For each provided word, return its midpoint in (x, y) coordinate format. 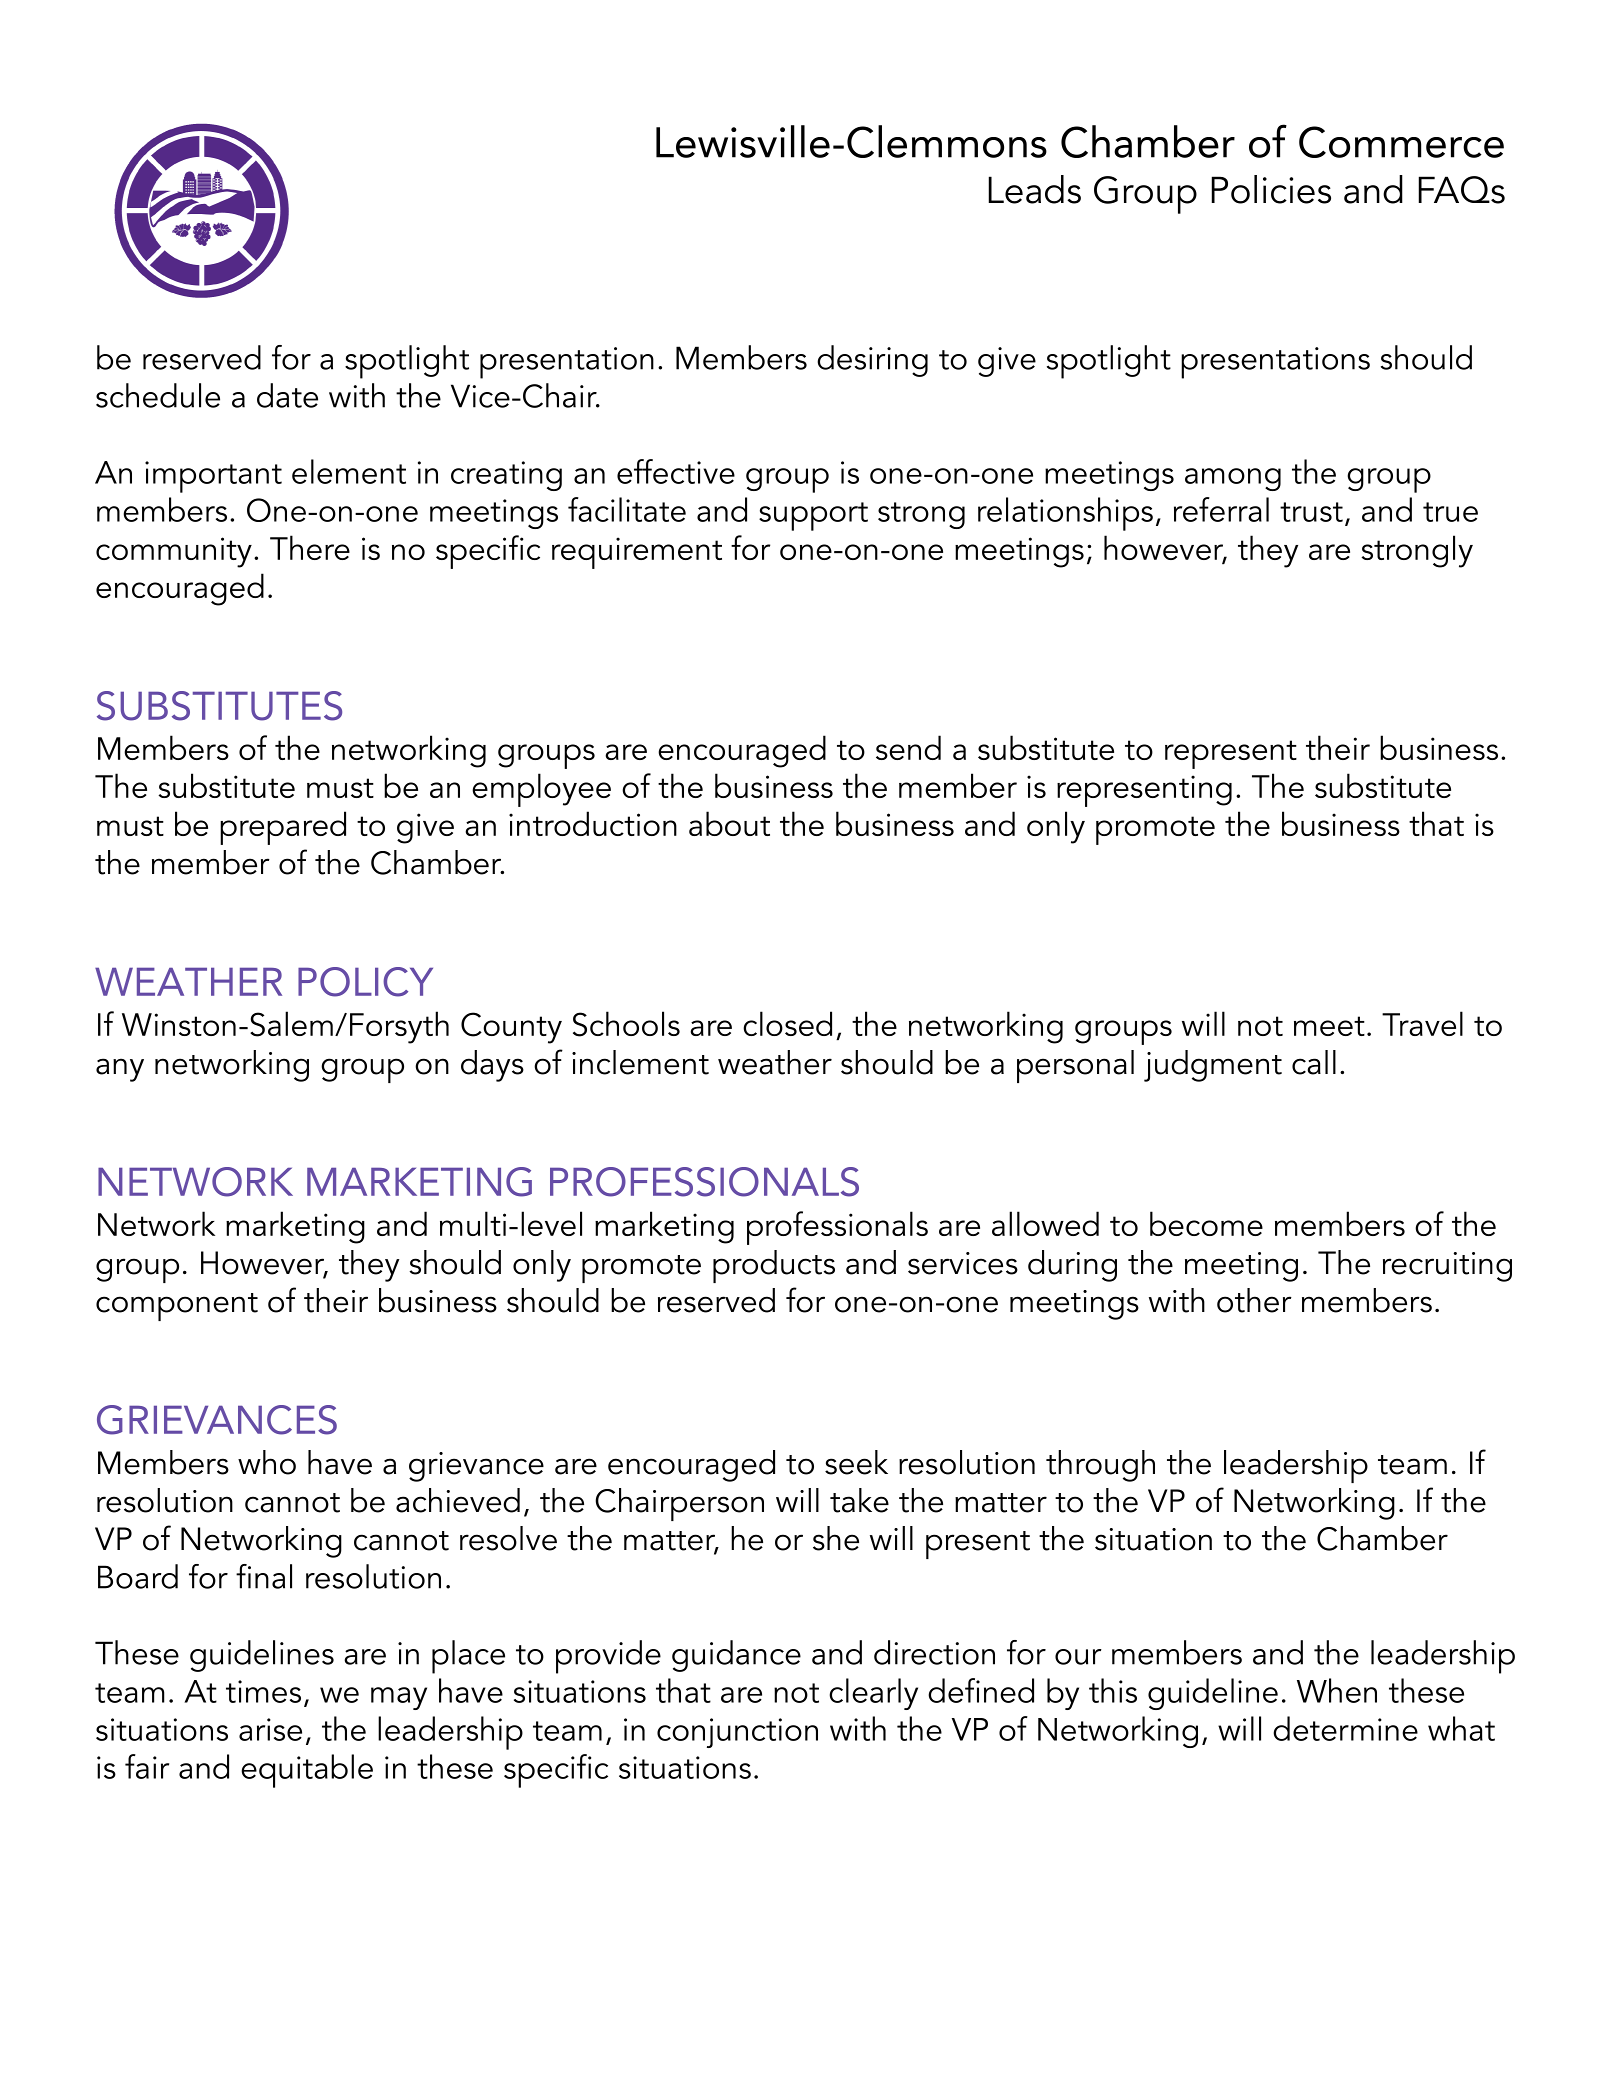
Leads (1034, 189)
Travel (1422, 1023)
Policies (1271, 189)
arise (270, 1729)
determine (1345, 1728)
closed (787, 1023)
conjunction (737, 1733)
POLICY (365, 982)
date (287, 395)
